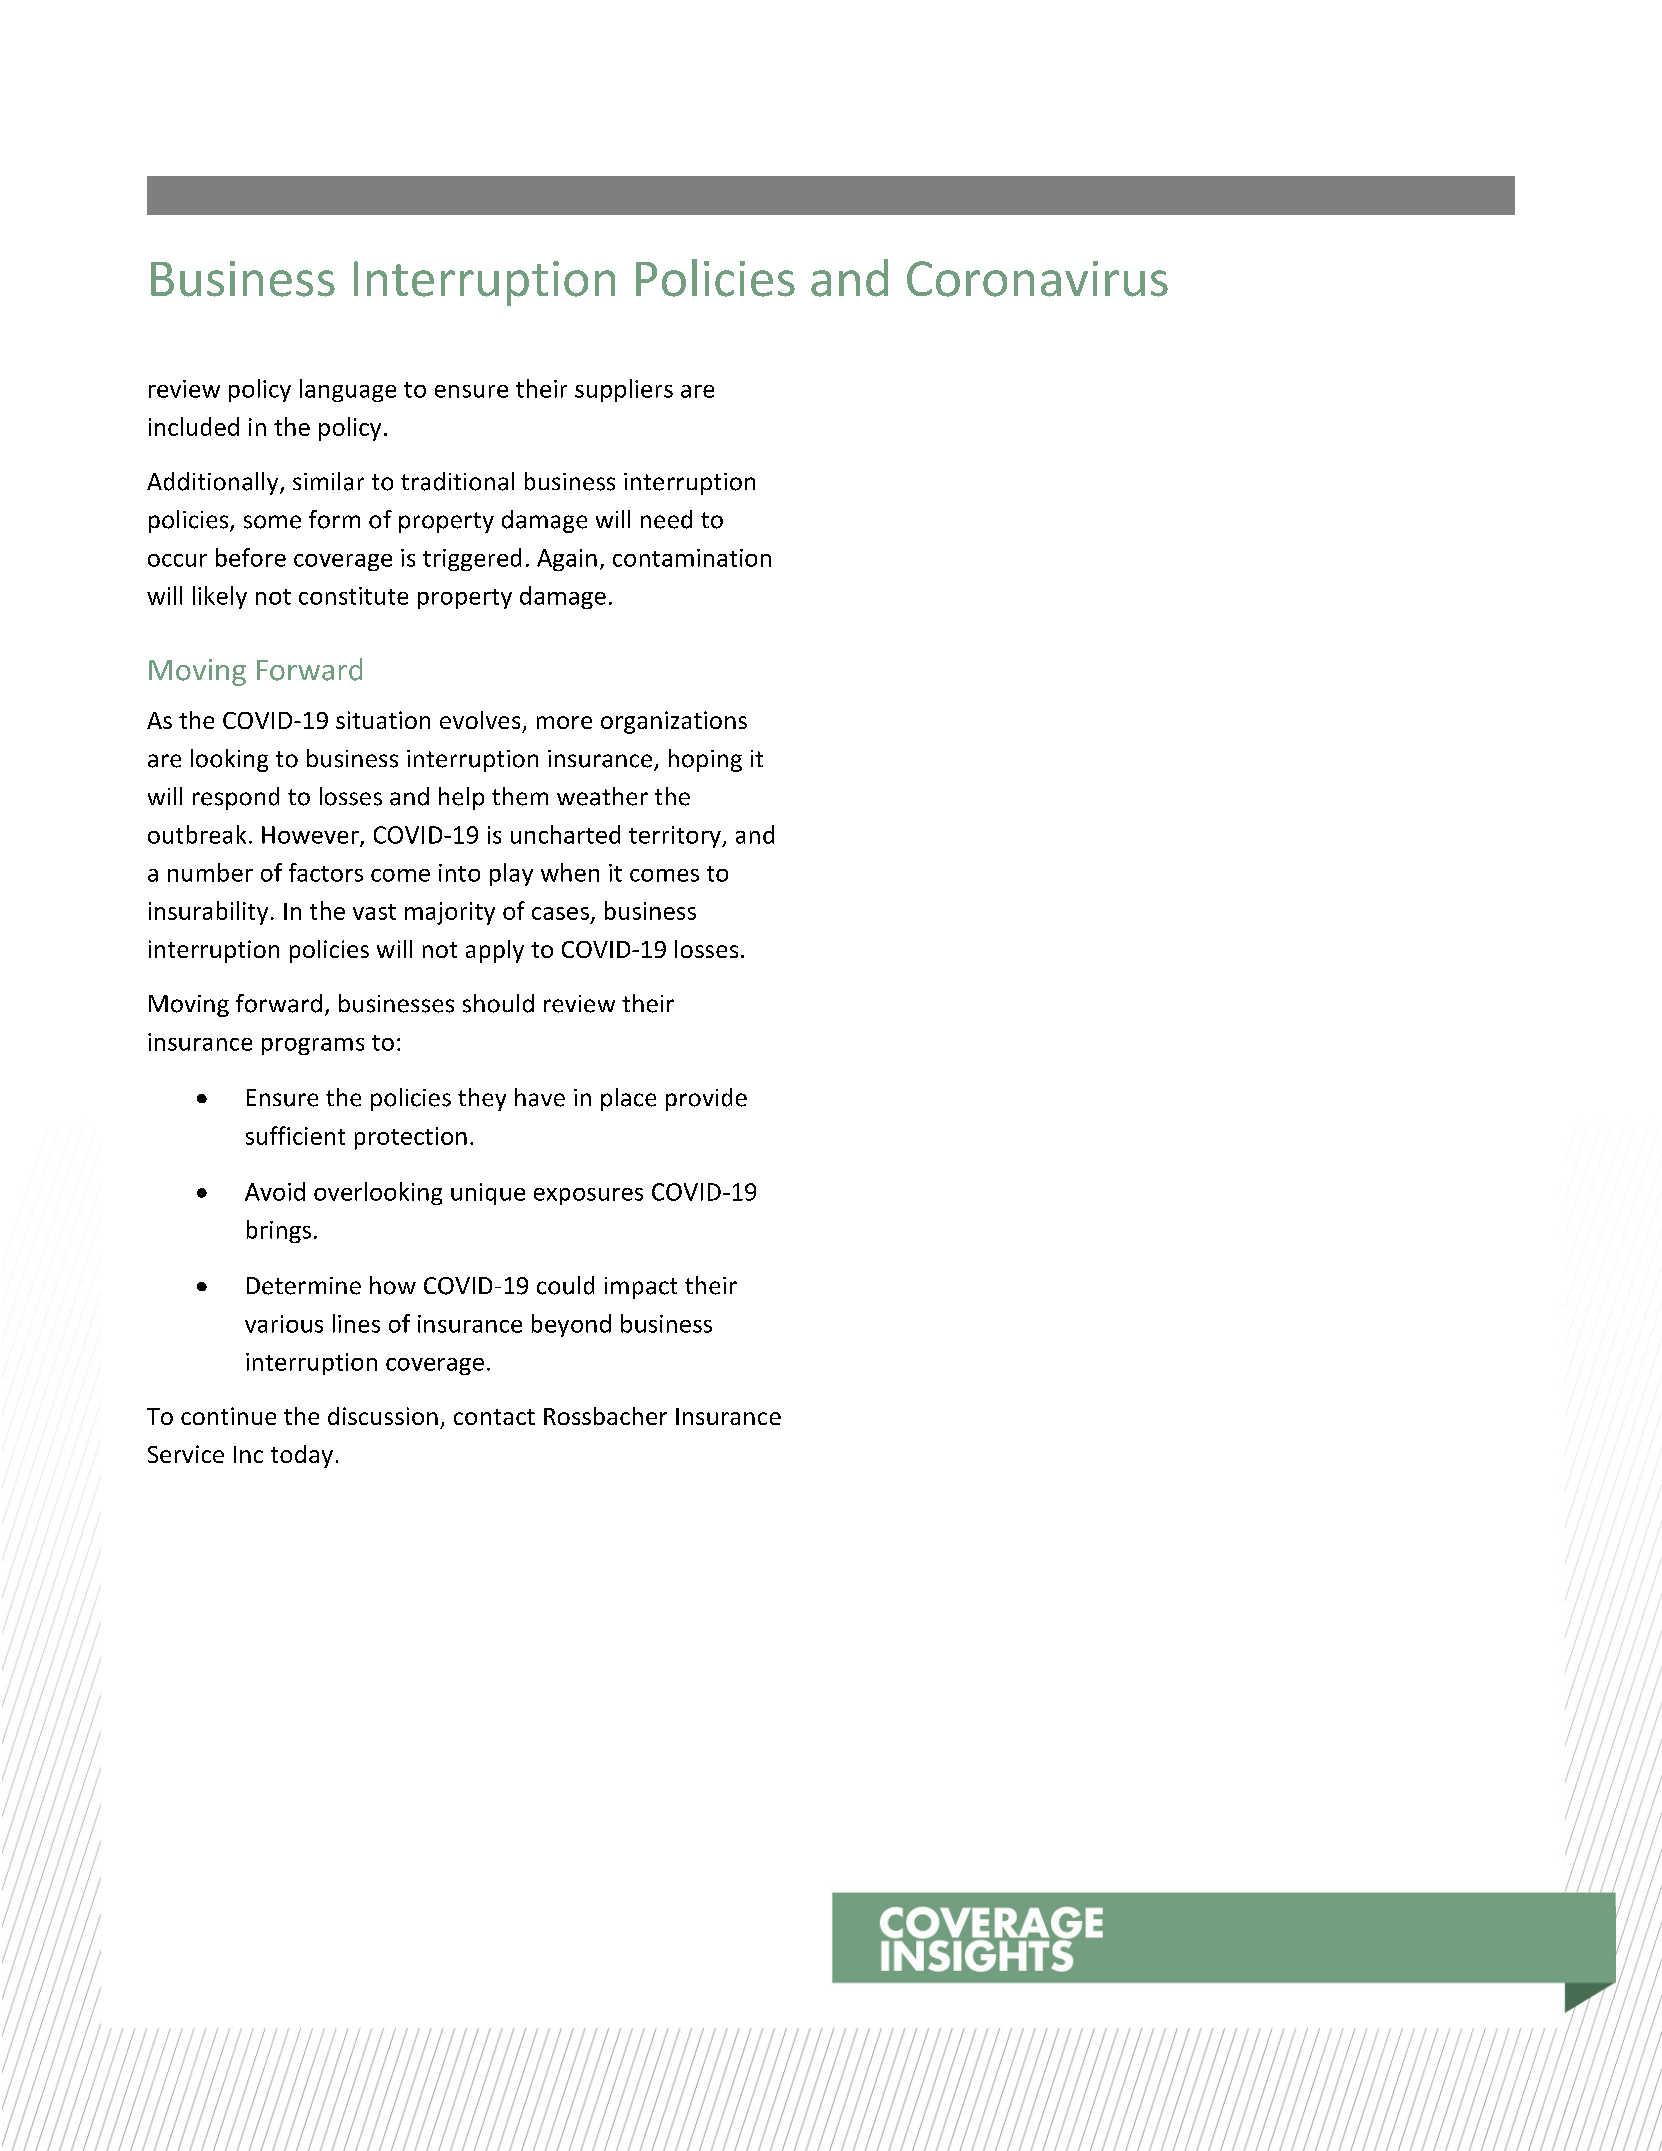 This screenshot has width=1662, height=2151. What do you see at coordinates (588, 1196) in the screenshot?
I see `exposures` at bounding box center [588, 1196].
